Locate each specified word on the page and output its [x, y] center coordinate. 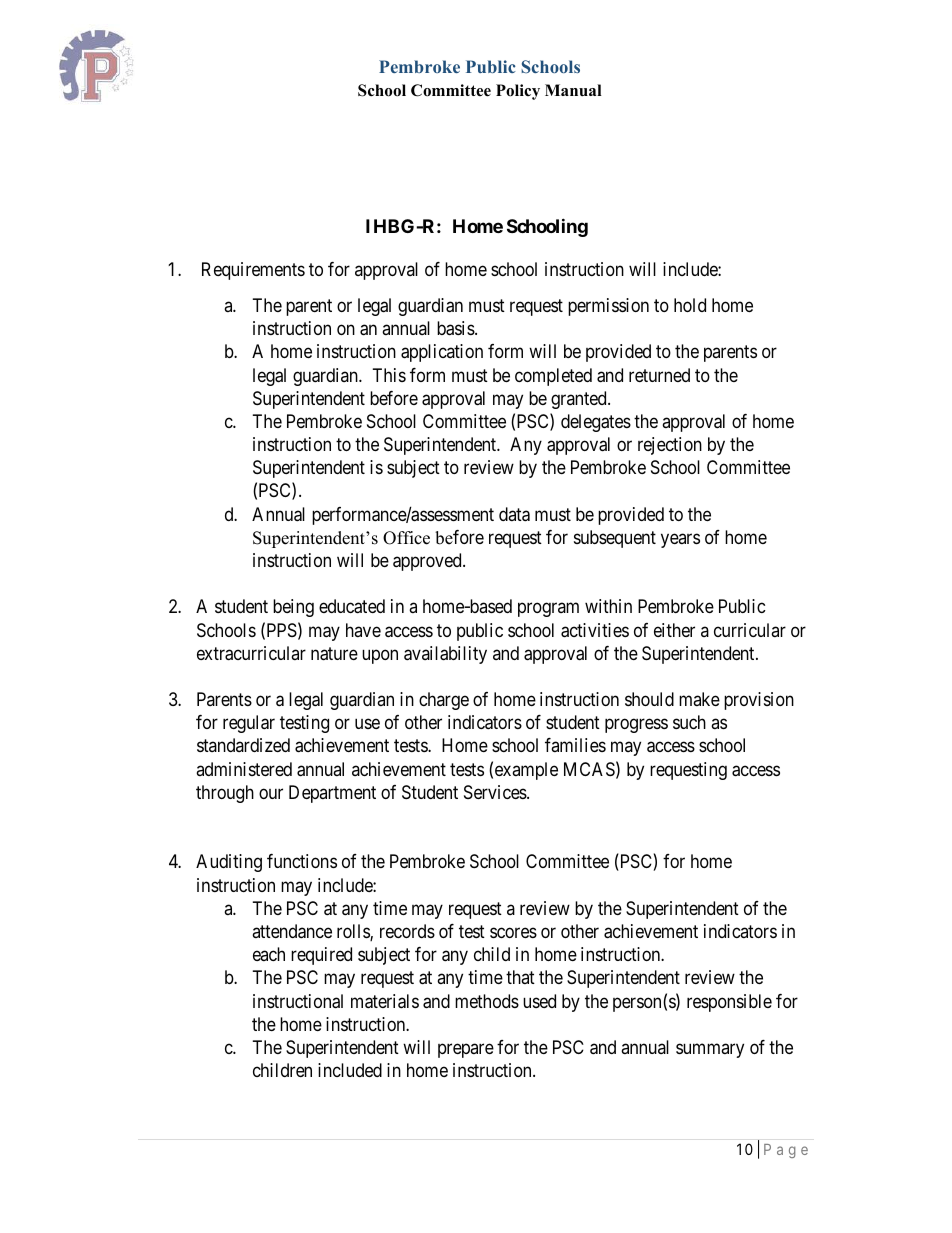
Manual [573, 90]
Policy [518, 92]
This [389, 375]
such [689, 722]
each [269, 954]
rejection [670, 446]
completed [553, 377]
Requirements [253, 271]
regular [249, 724]
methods [487, 1001]
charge [444, 701]
